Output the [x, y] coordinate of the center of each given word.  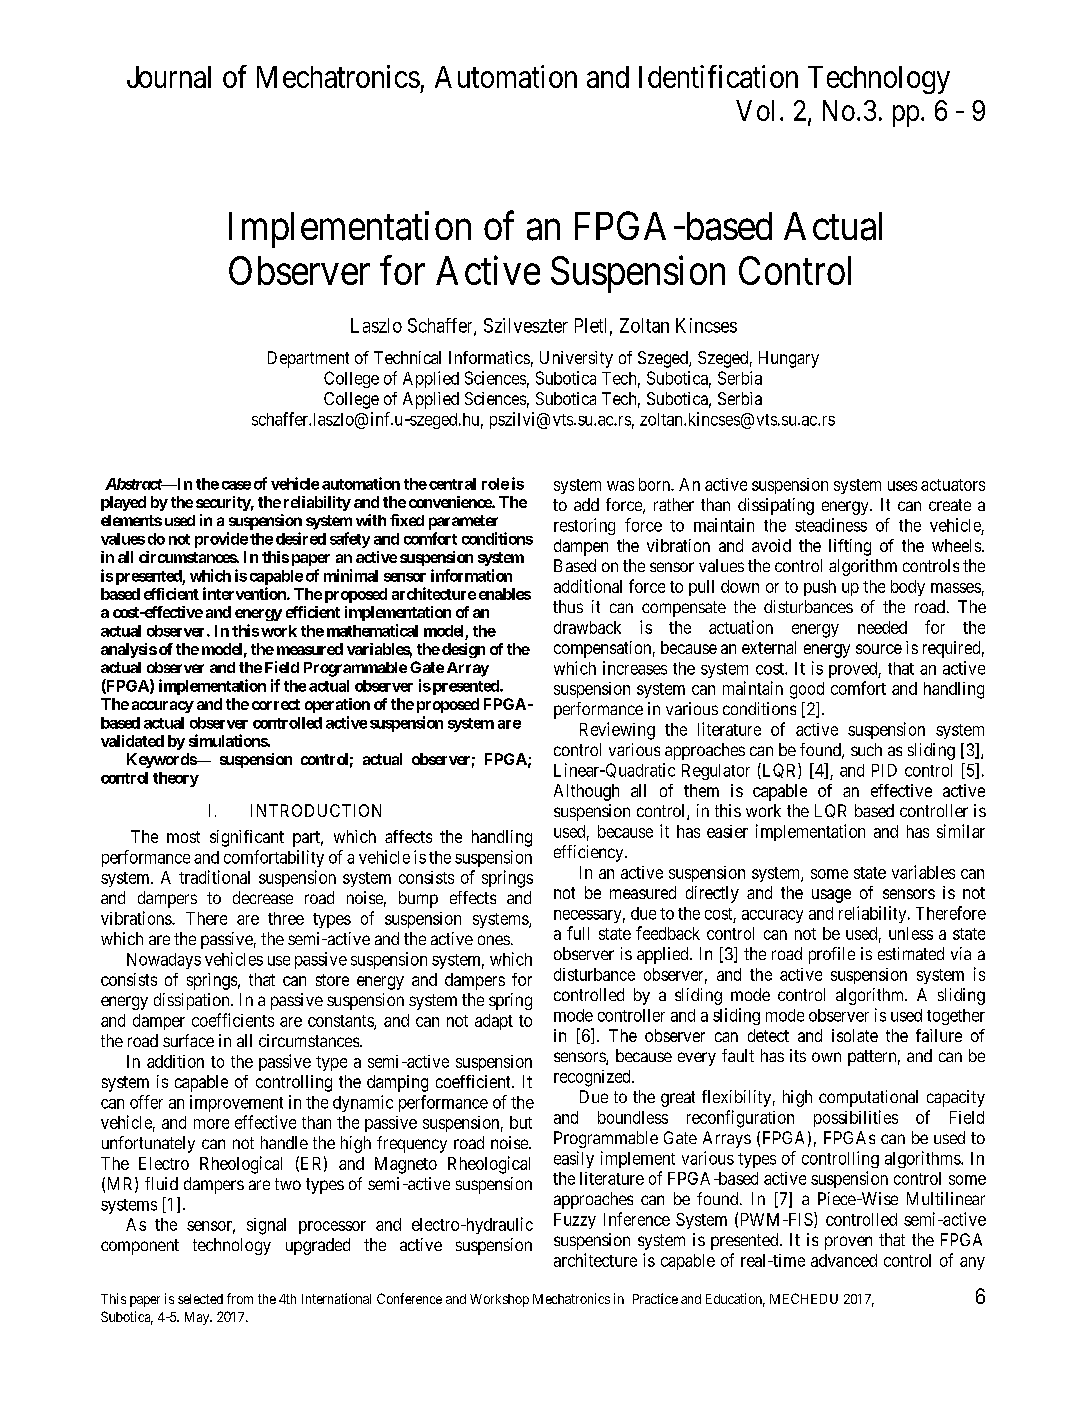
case [236, 485]
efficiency [590, 853]
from [240, 1298]
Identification [718, 76]
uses [902, 486]
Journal [169, 77]
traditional [214, 877]
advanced [844, 1260]
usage [831, 896]
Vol [755, 110]
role [495, 484]
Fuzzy [575, 1221]
